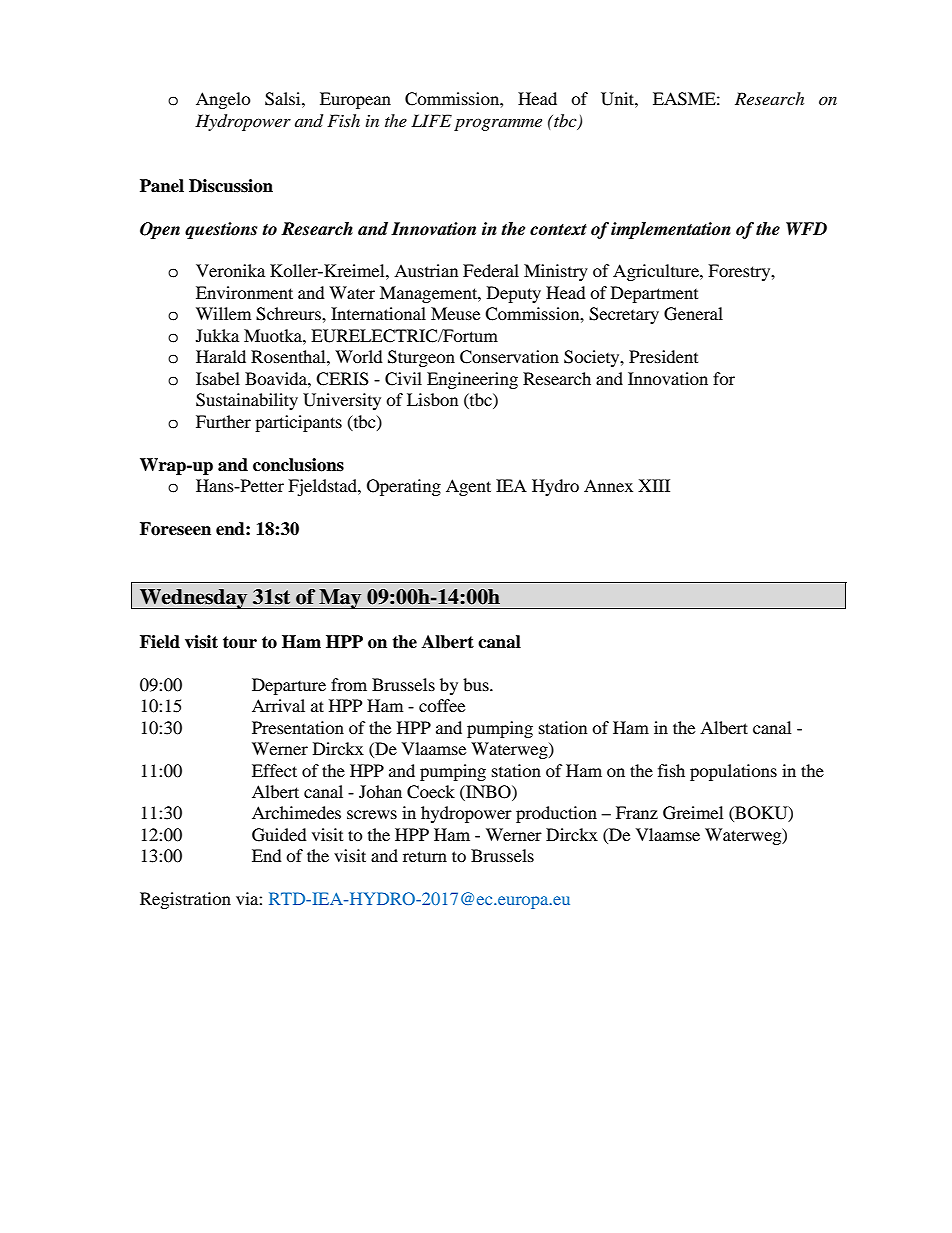 This image has width=952, height=1233. Describe the element at coordinates (223, 100) in the image. I see `Angelo` at that location.
